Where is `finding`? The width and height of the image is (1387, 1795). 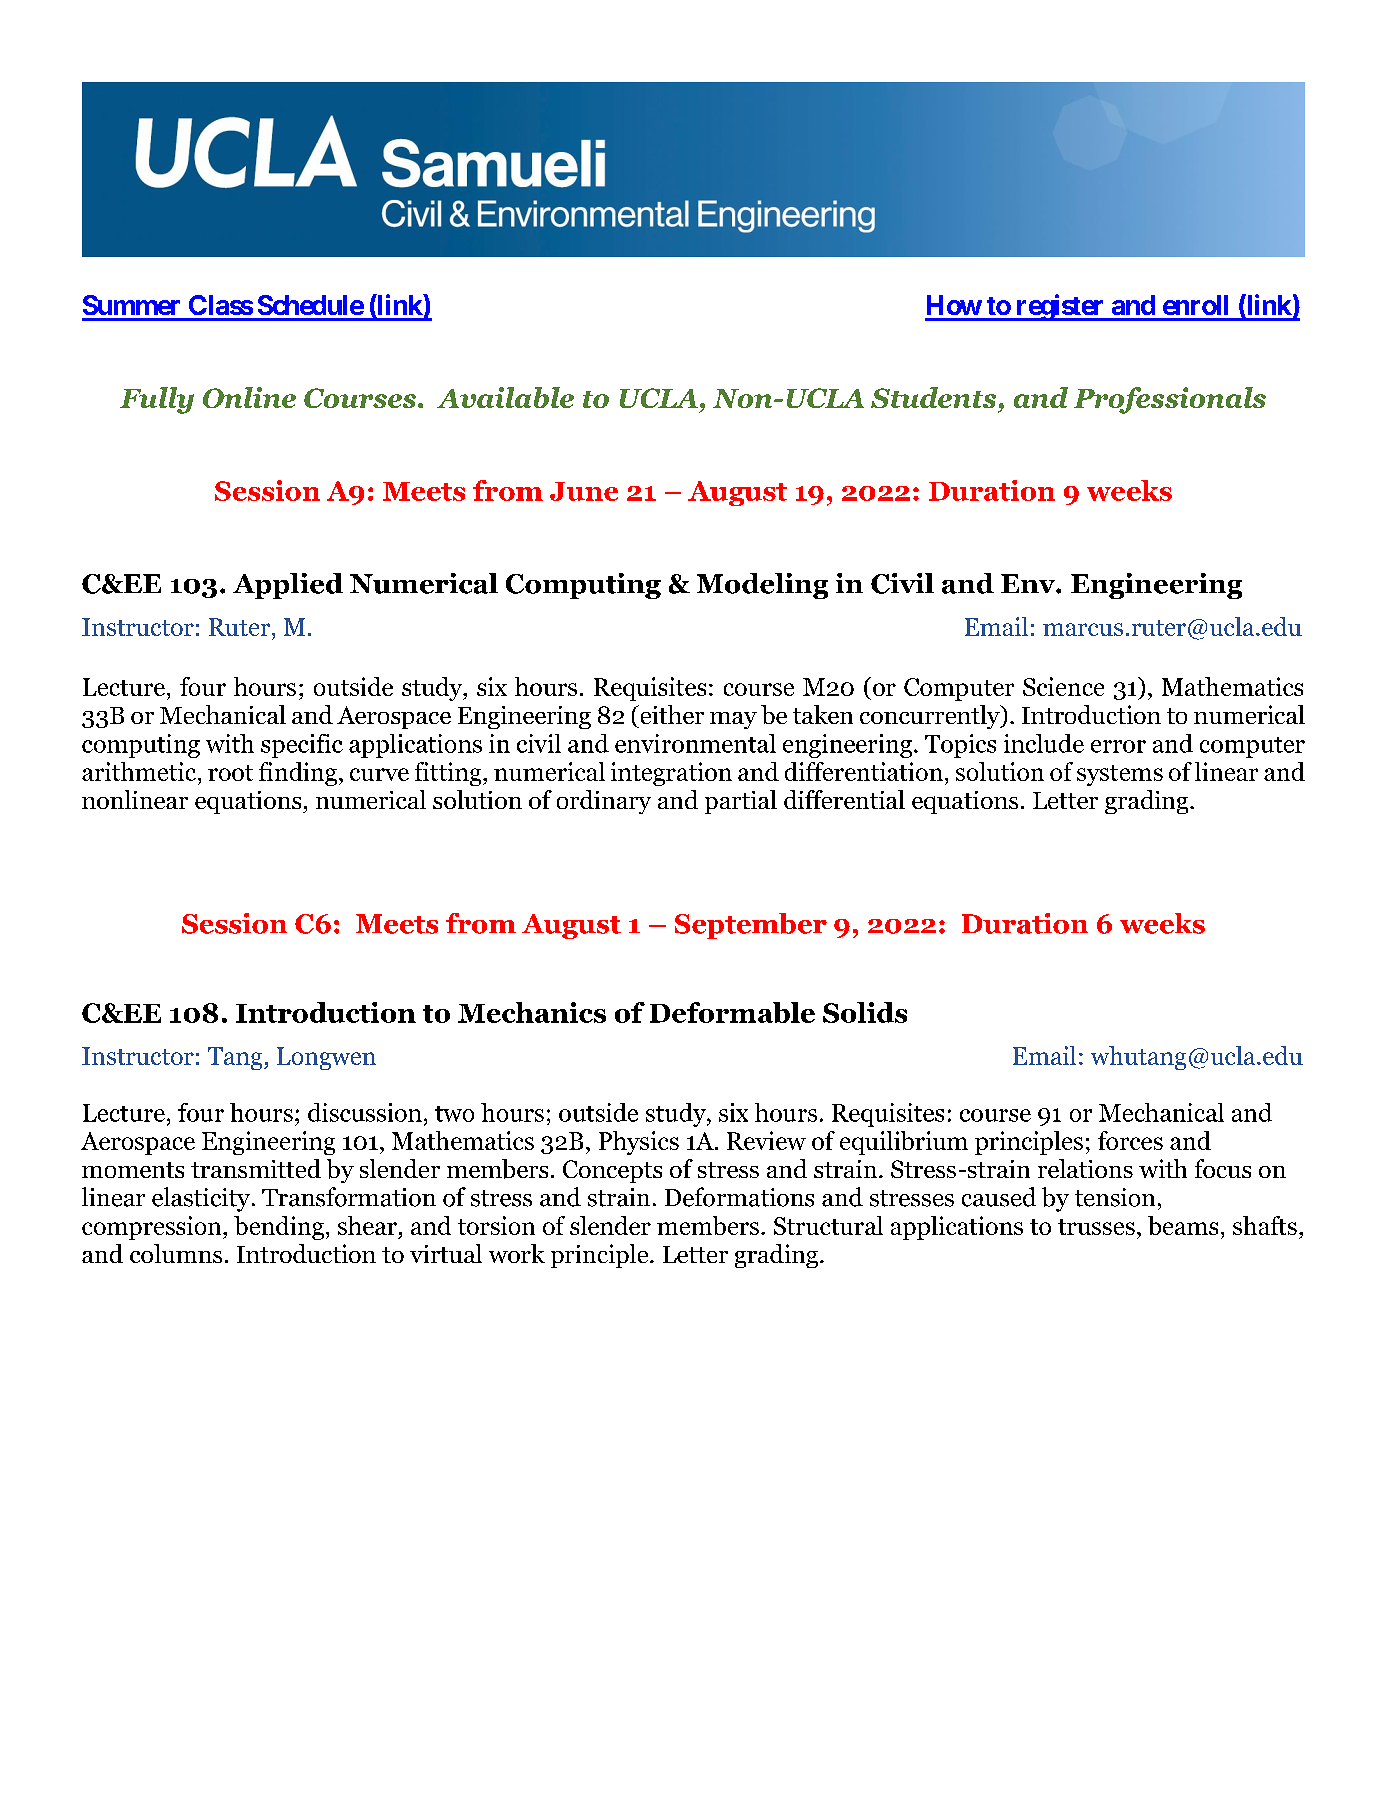
finding is located at coordinates (299, 774).
